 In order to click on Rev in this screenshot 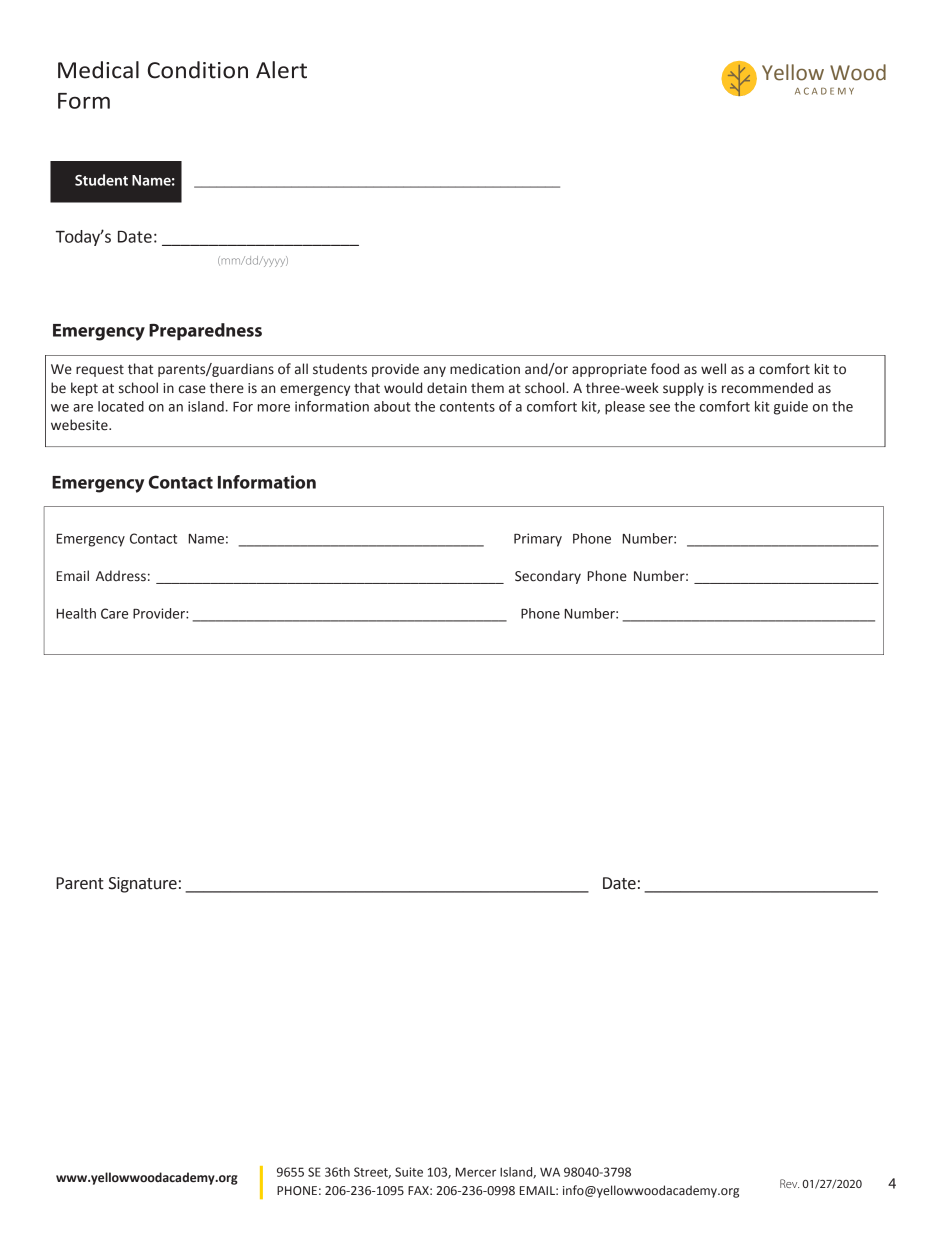, I will do `click(789, 1183)`.
